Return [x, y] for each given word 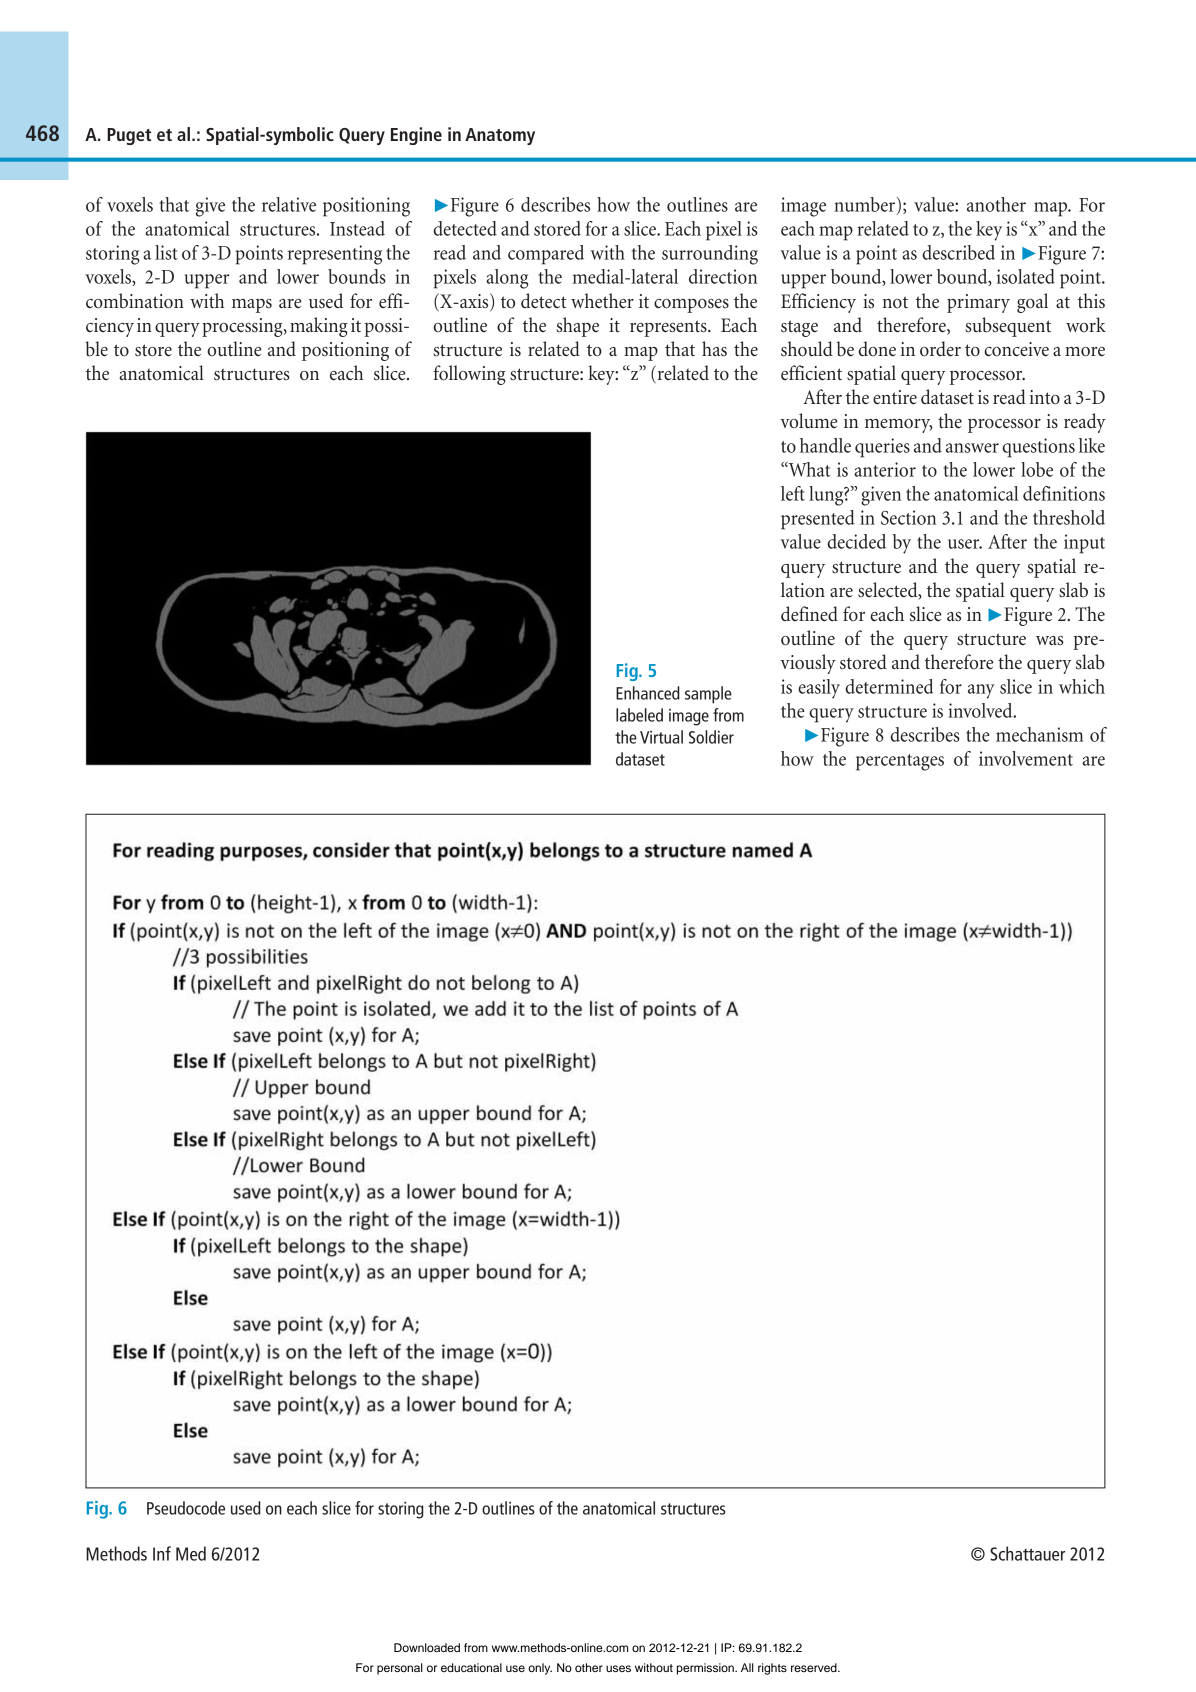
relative [289, 204]
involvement [1026, 758]
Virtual [661, 737]
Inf [162, 1553]
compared [546, 255]
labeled [639, 715]
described [958, 252]
